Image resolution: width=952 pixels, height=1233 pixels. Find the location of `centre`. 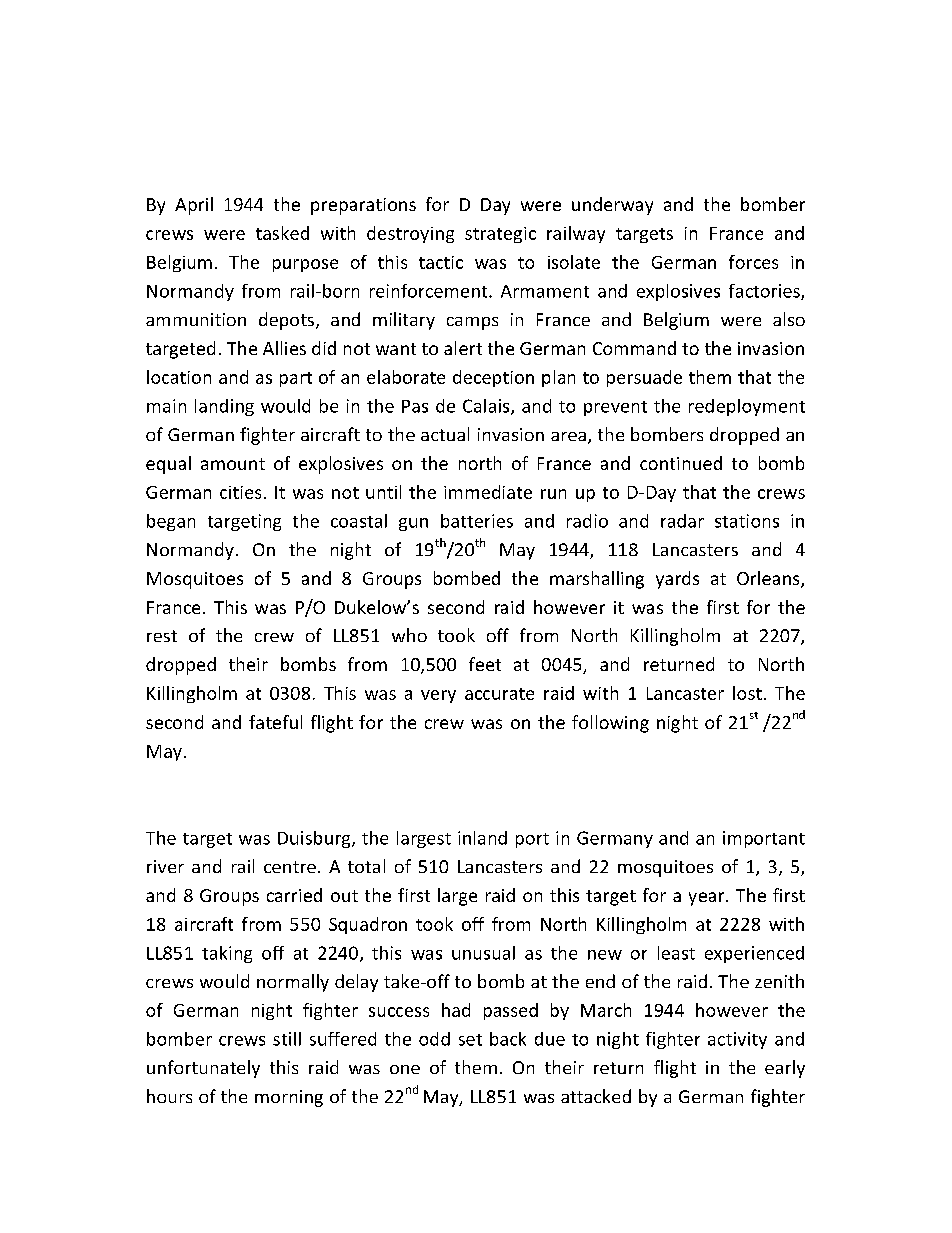

centre is located at coordinates (290, 867).
